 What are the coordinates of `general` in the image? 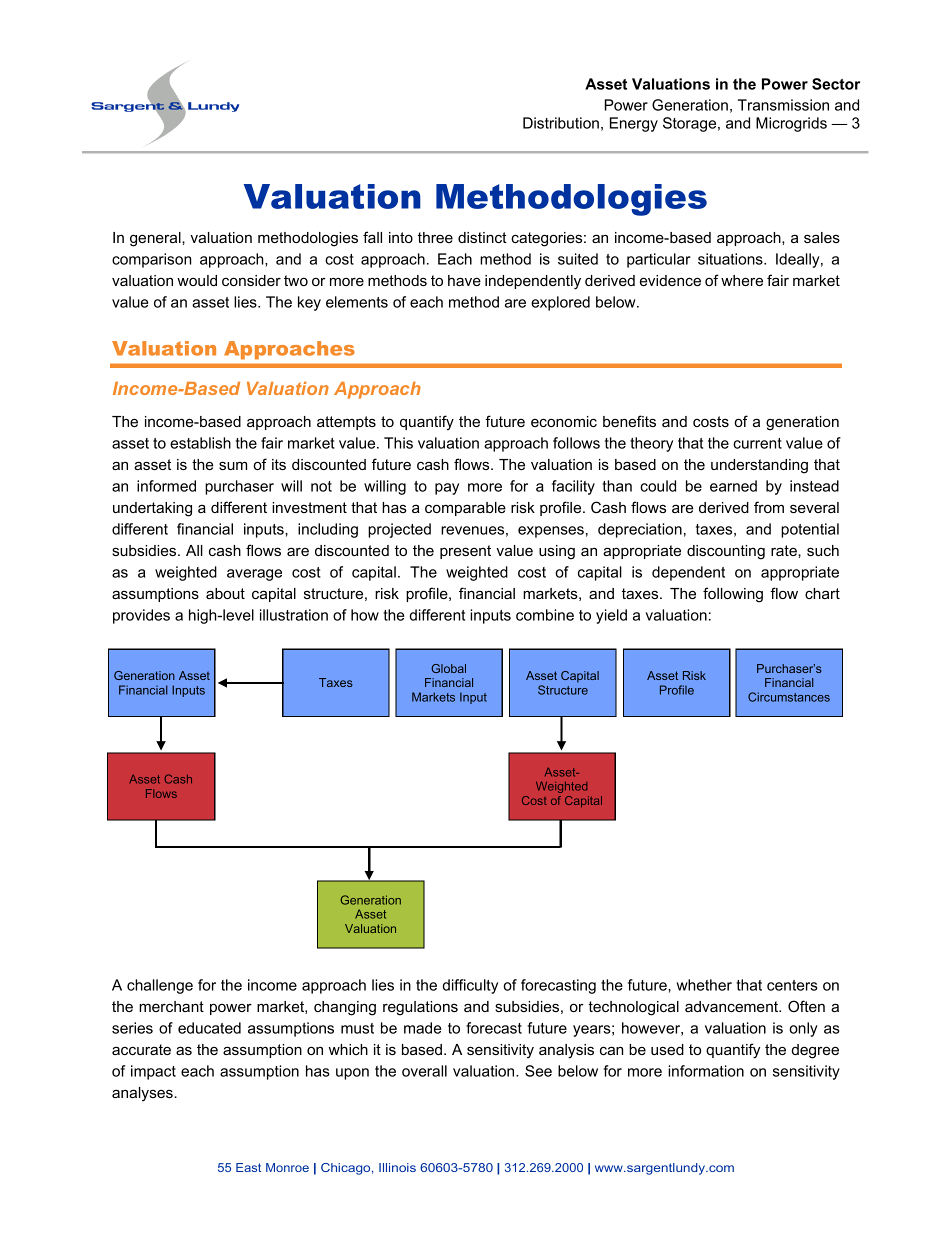 It's located at (156, 239).
